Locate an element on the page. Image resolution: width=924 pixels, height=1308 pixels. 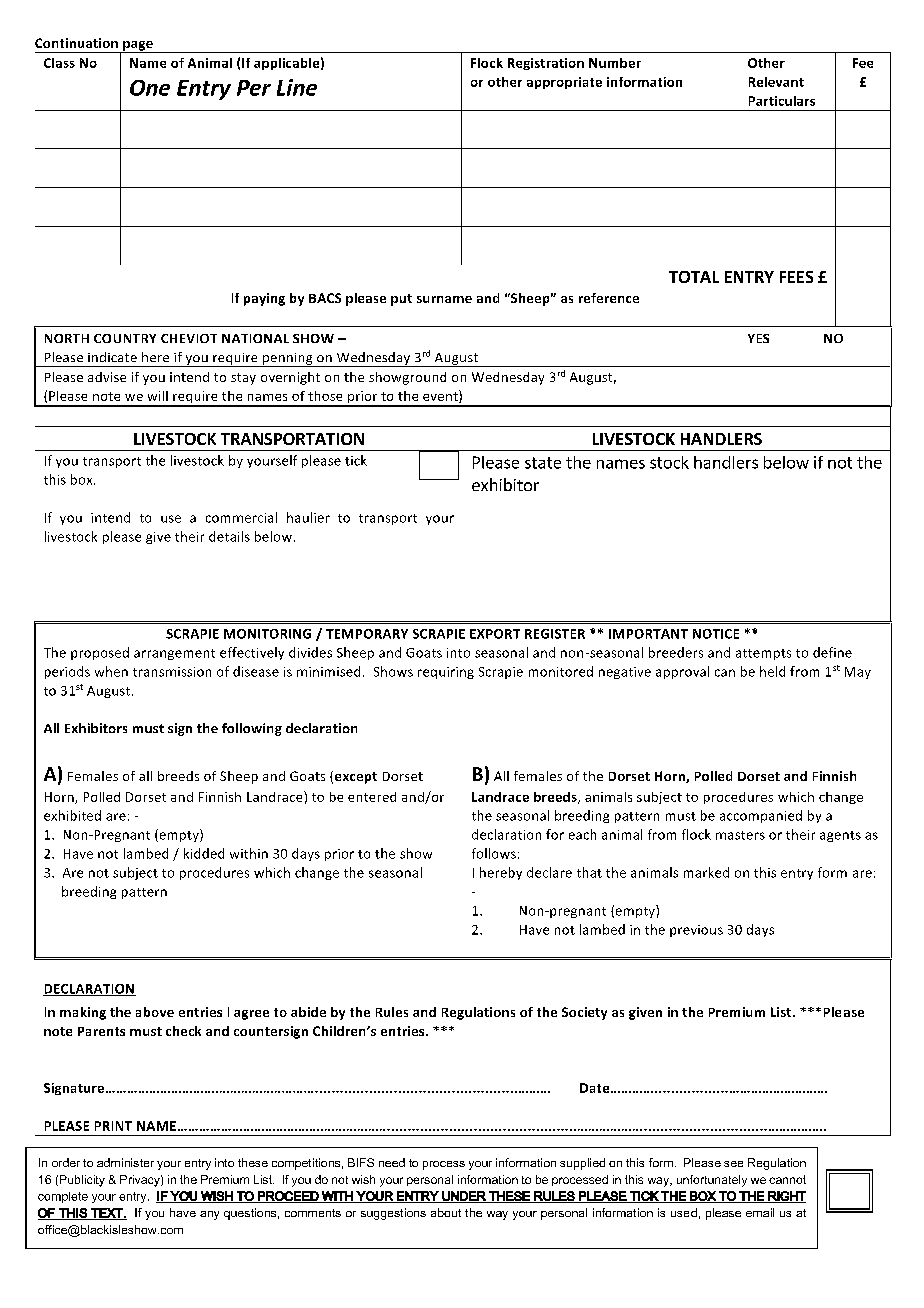
FEES is located at coordinates (796, 277).
